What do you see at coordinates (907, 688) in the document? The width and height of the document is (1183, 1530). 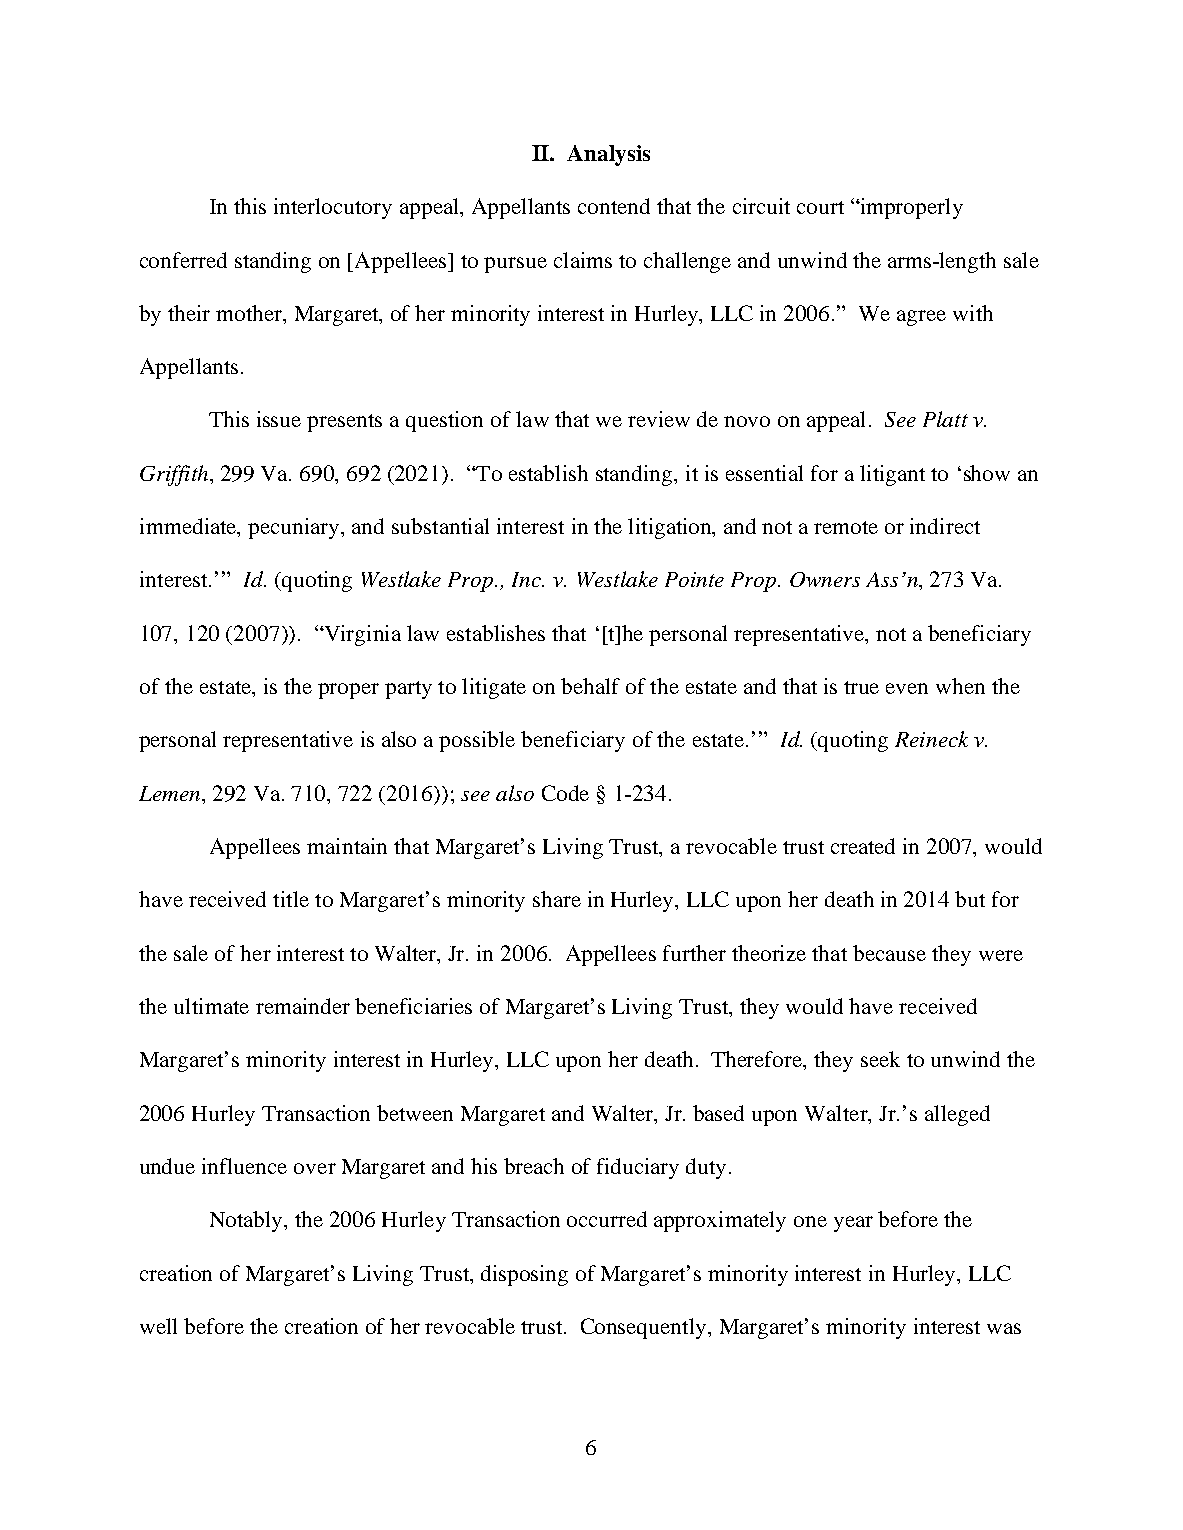 I see `even` at bounding box center [907, 688].
